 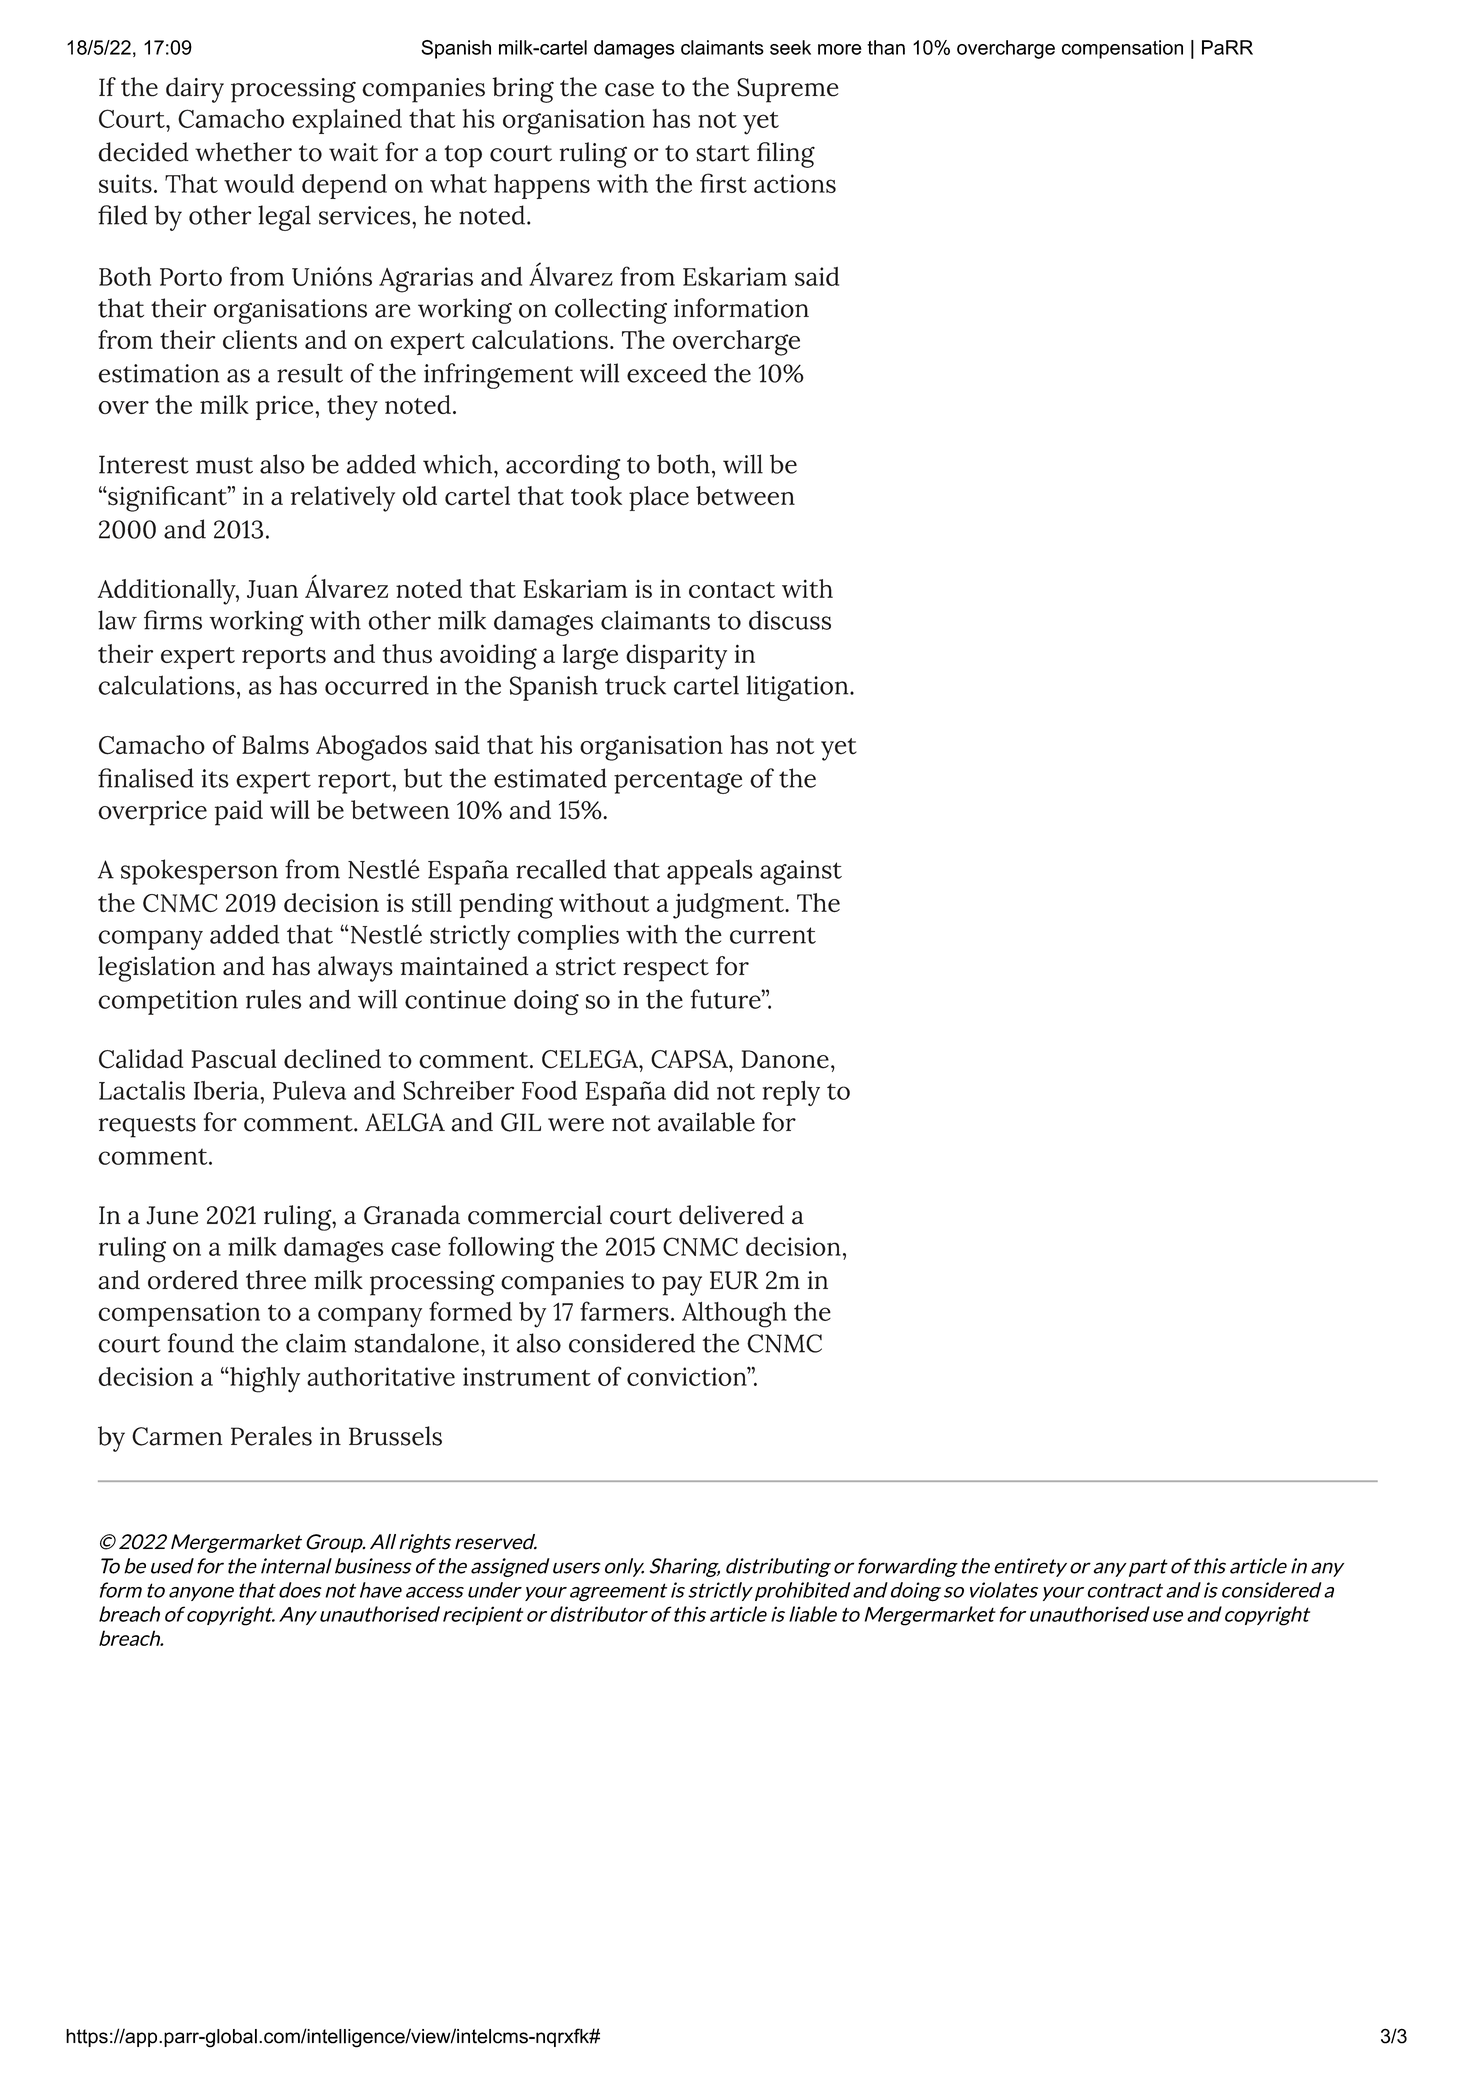 I want to click on Balms, so click(x=275, y=745).
